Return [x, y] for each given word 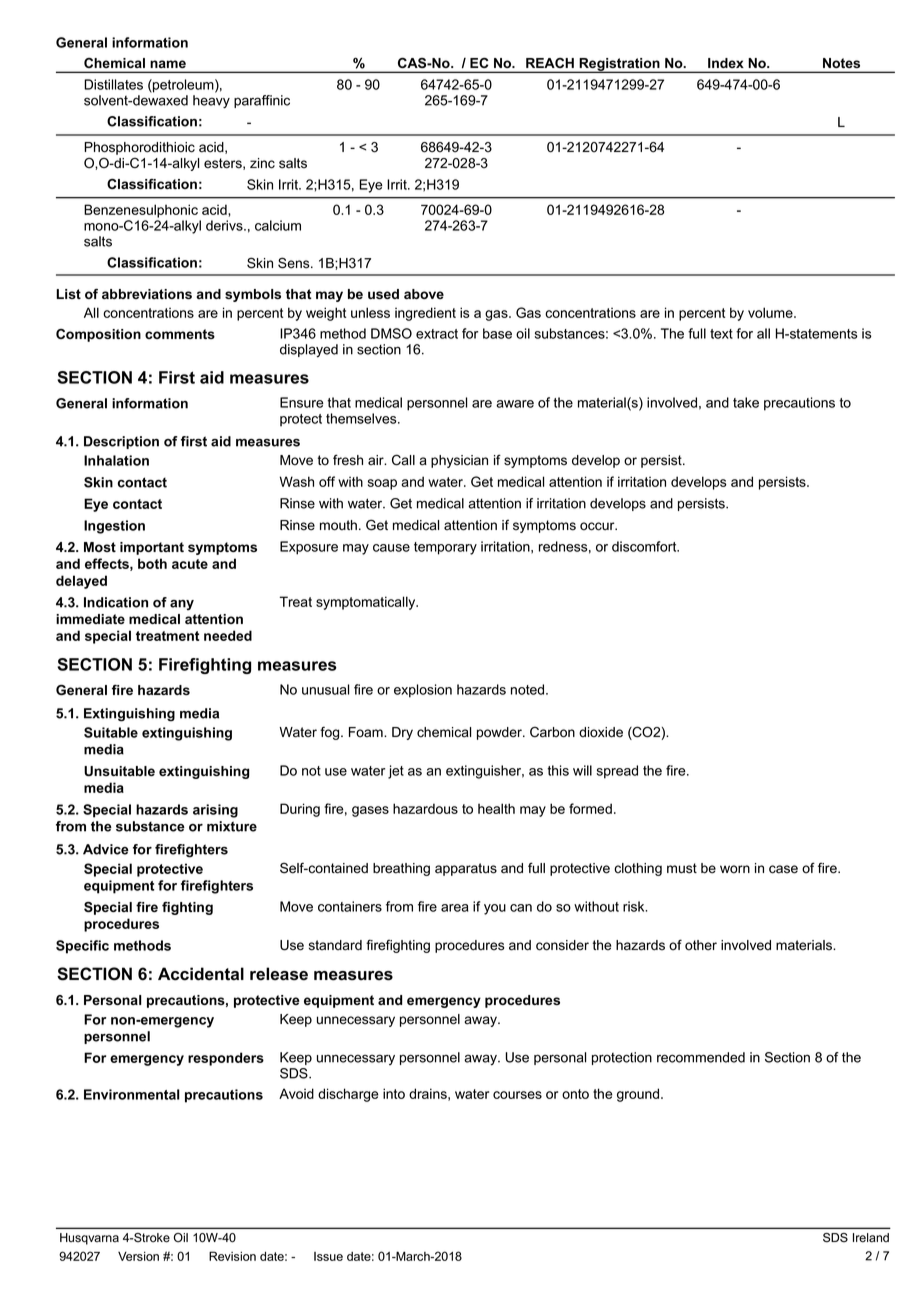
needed [228, 635]
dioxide [601, 732]
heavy [211, 102]
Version [138, 1256]
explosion [423, 691]
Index [725, 63]
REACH [550, 63]
